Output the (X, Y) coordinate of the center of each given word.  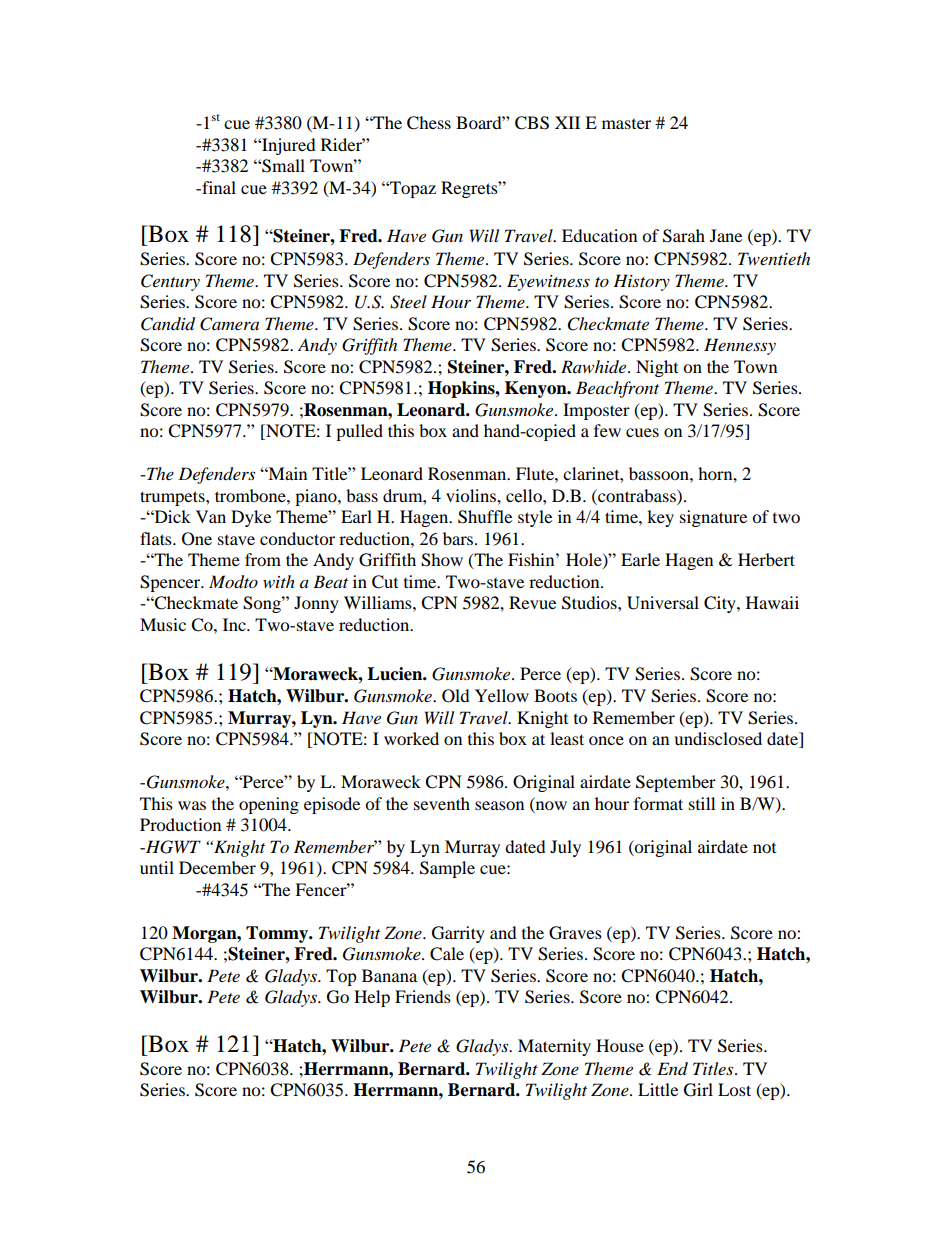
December (217, 867)
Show (442, 560)
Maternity (554, 1047)
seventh (442, 803)
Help (372, 998)
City (721, 604)
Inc (235, 624)
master (626, 124)
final (218, 187)
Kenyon (537, 389)
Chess (429, 123)
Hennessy (740, 346)
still (702, 803)
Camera (229, 324)
